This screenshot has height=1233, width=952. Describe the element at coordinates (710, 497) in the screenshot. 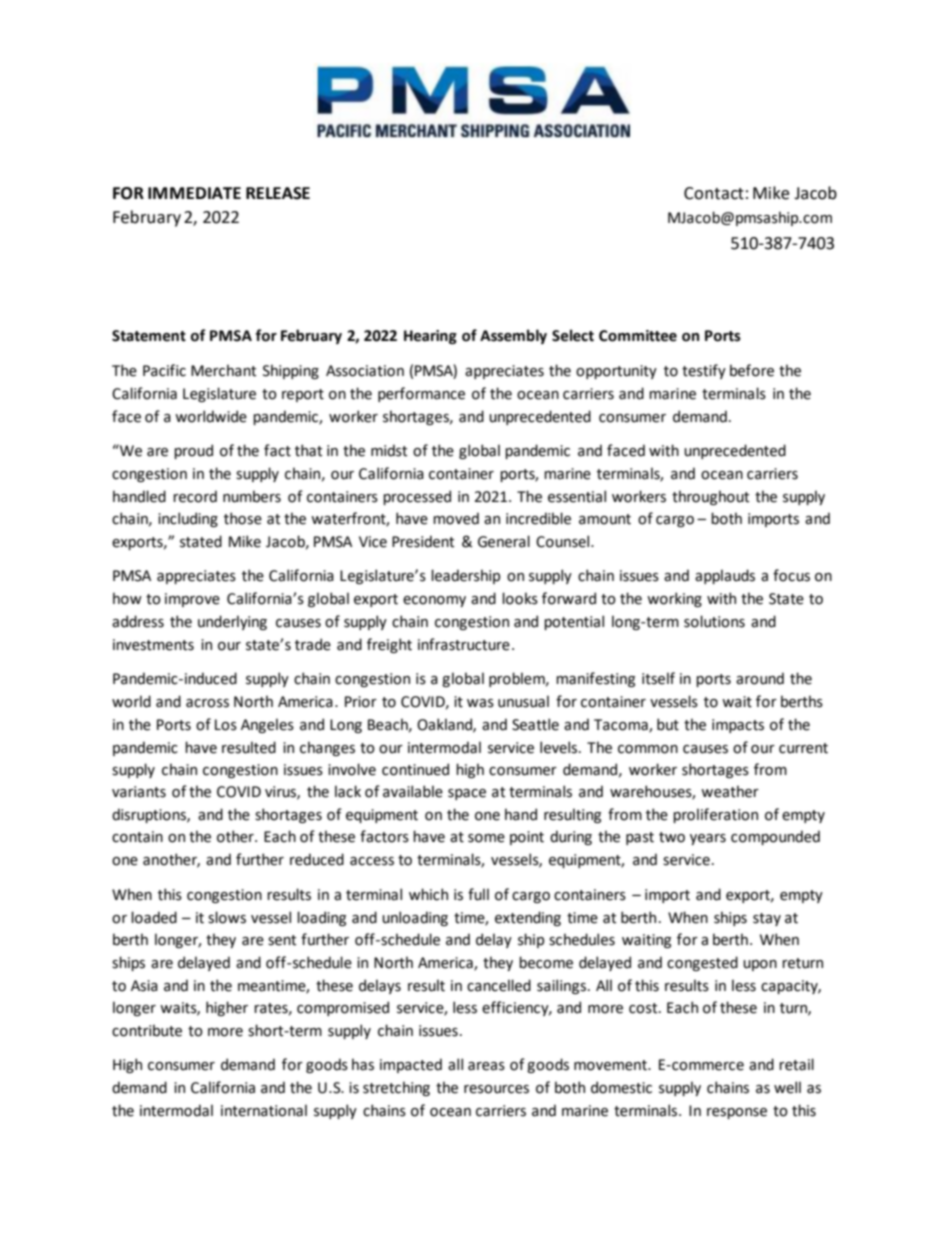

I see `throughout` at that location.
